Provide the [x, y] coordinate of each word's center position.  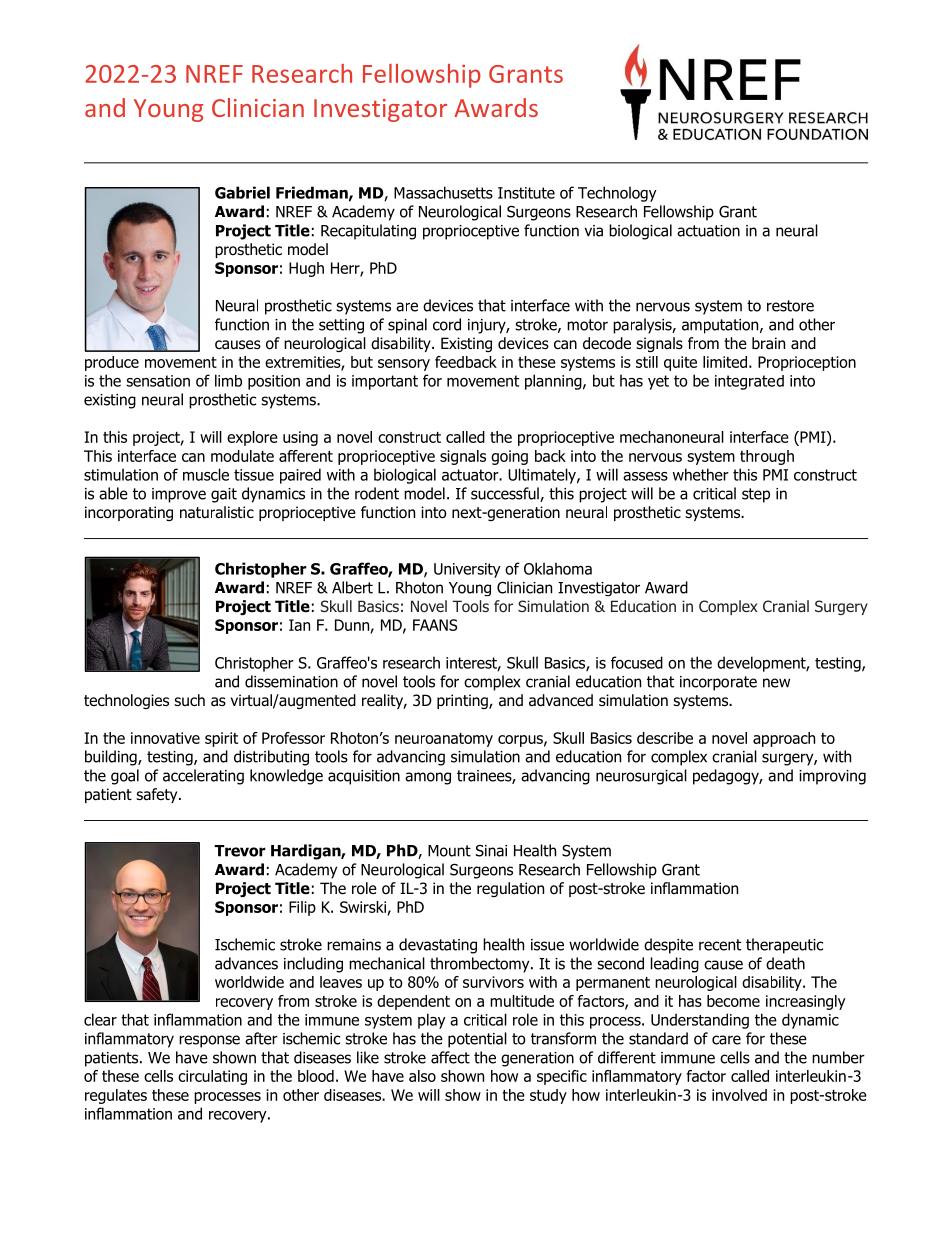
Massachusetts [443, 192]
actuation [708, 231]
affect [450, 1057]
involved [739, 1095]
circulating [212, 1077]
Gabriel [242, 192]
